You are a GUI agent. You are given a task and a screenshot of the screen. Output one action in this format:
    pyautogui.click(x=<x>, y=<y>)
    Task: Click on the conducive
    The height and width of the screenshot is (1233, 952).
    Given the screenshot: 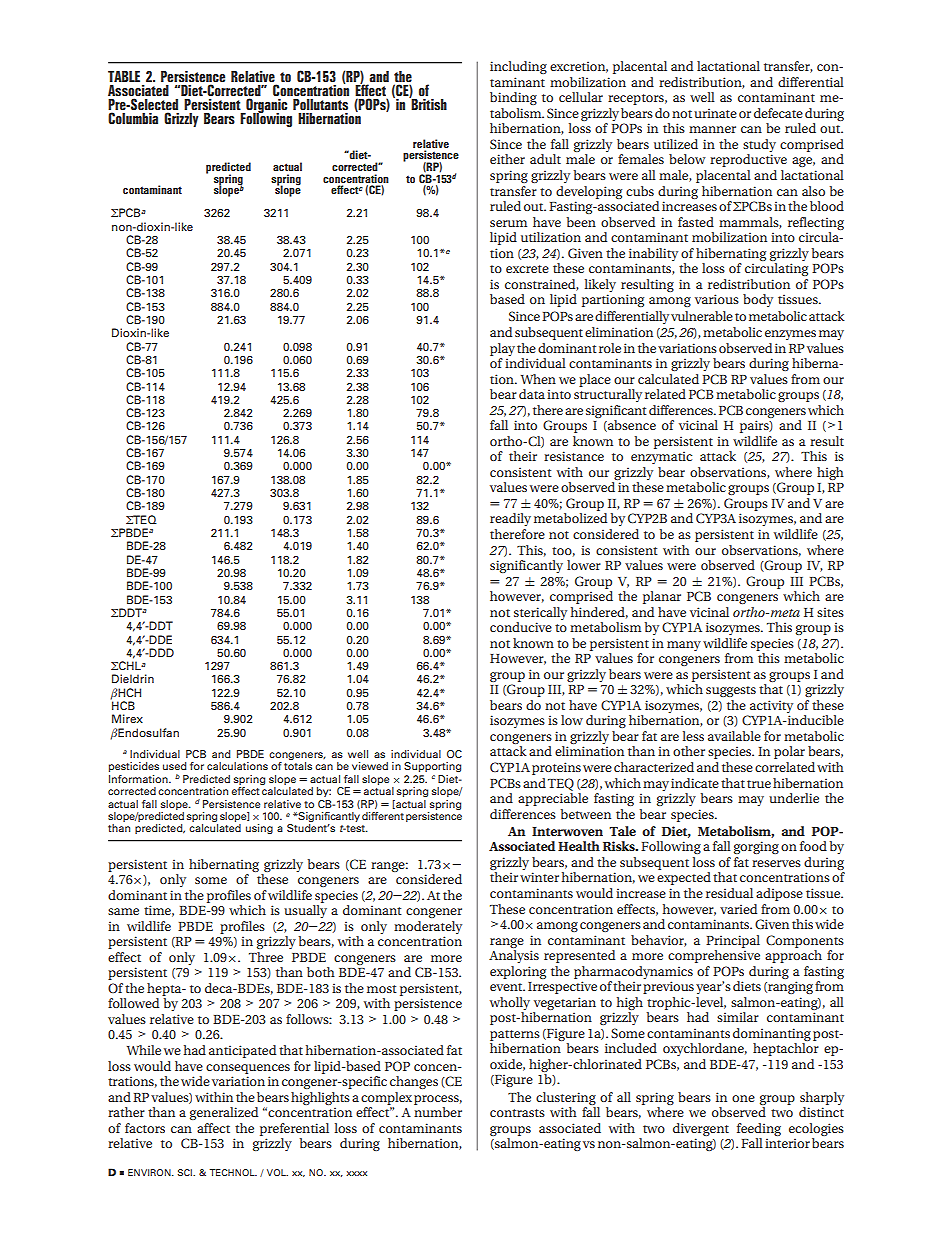 What is the action you would take?
    pyautogui.click(x=521, y=627)
